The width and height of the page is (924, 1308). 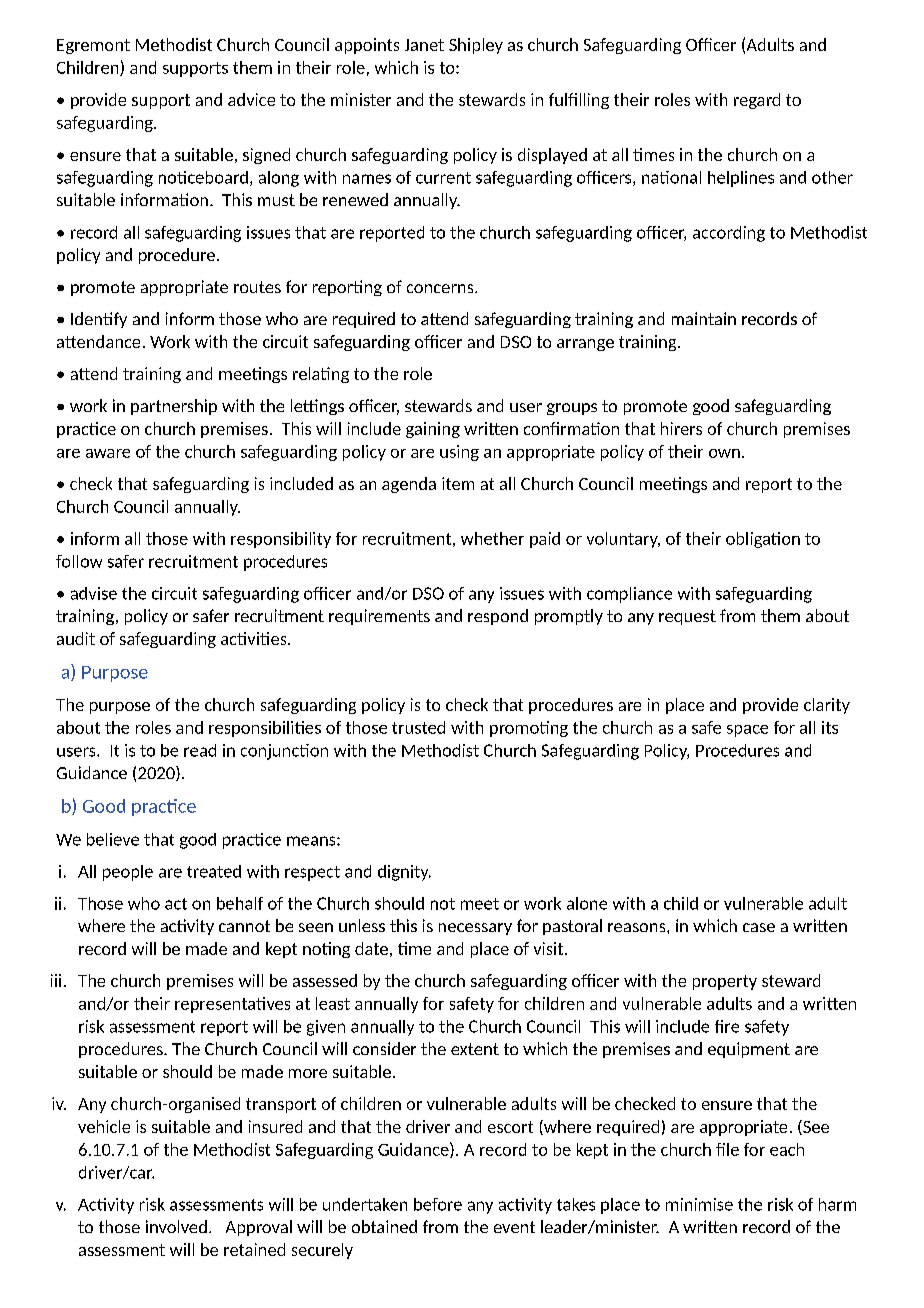 What do you see at coordinates (759, 927) in the page?
I see `case` at bounding box center [759, 927].
